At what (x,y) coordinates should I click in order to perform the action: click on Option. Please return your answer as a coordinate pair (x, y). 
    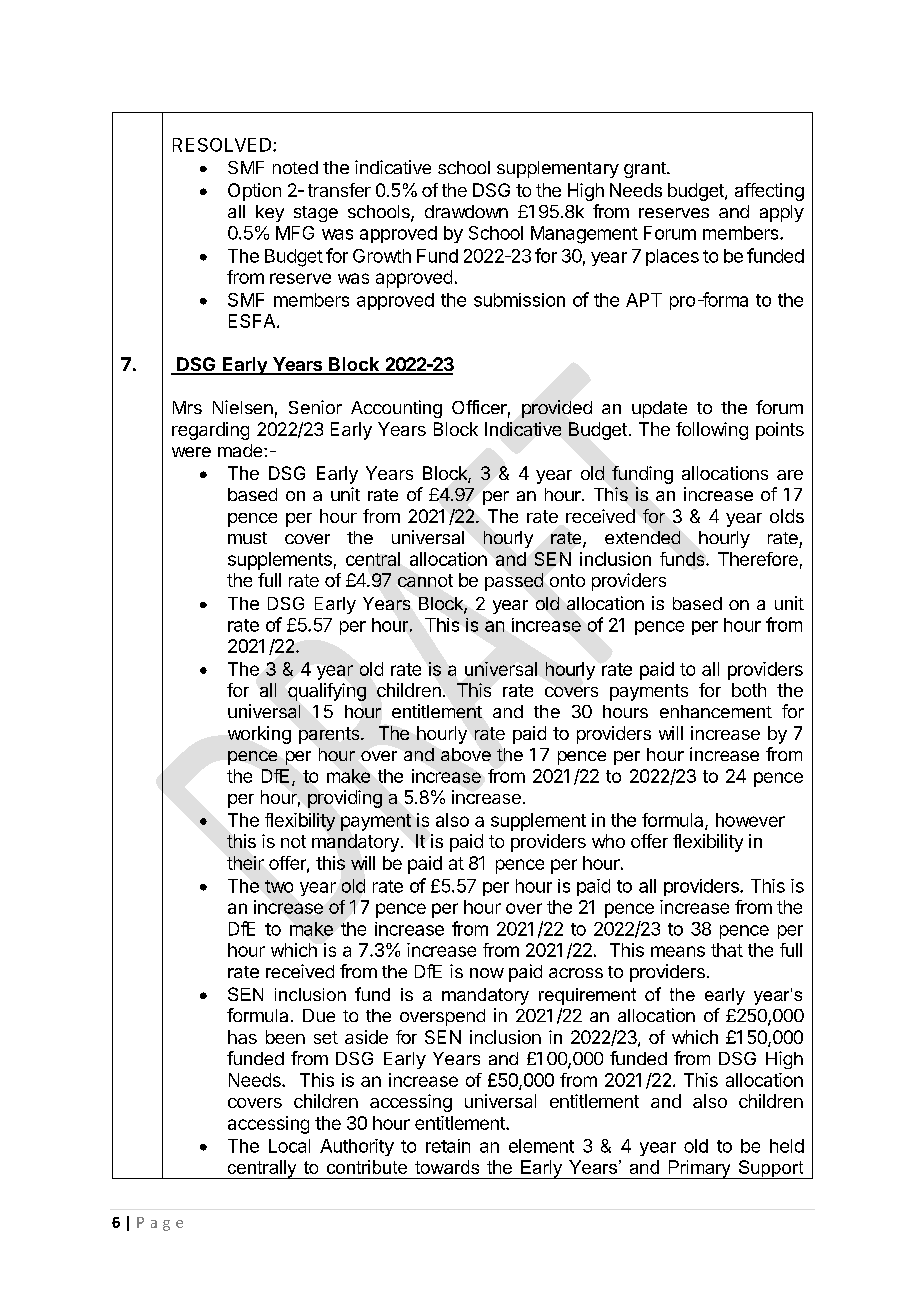
    Looking at the image, I should click on (254, 192).
